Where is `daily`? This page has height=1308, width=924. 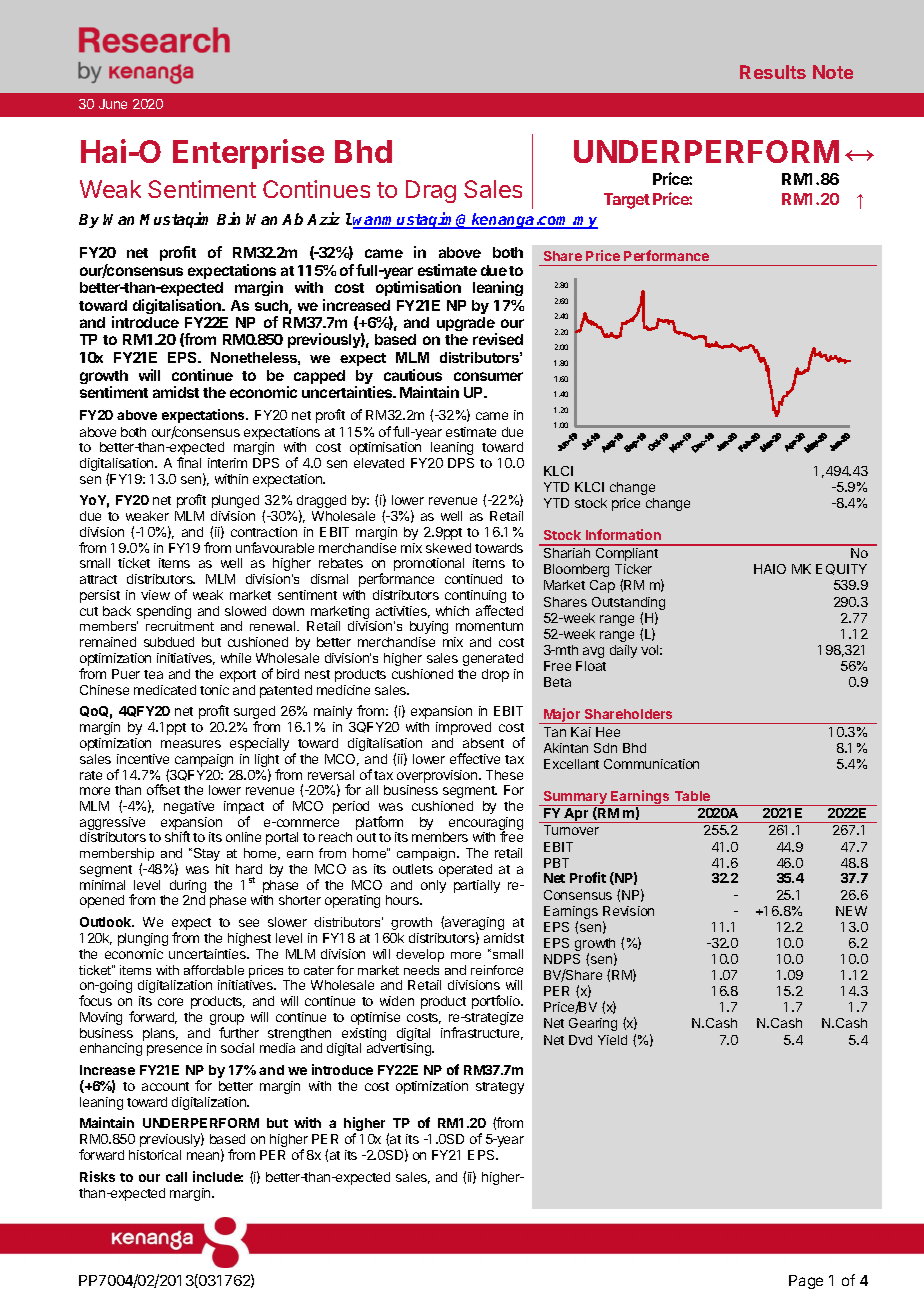
daily is located at coordinates (623, 651).
